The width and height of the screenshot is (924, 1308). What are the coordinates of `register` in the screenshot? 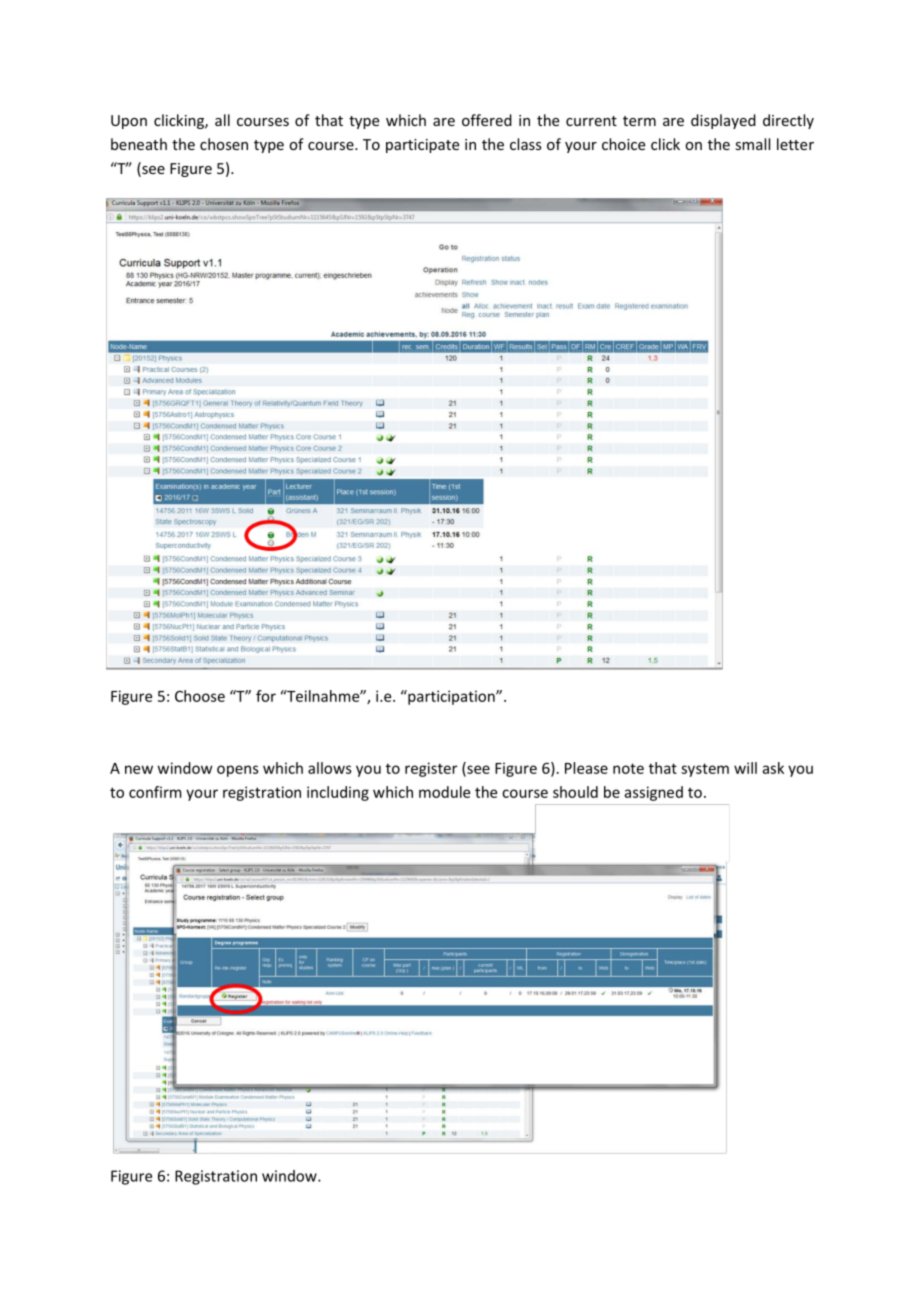 It's located at (431, 769).
